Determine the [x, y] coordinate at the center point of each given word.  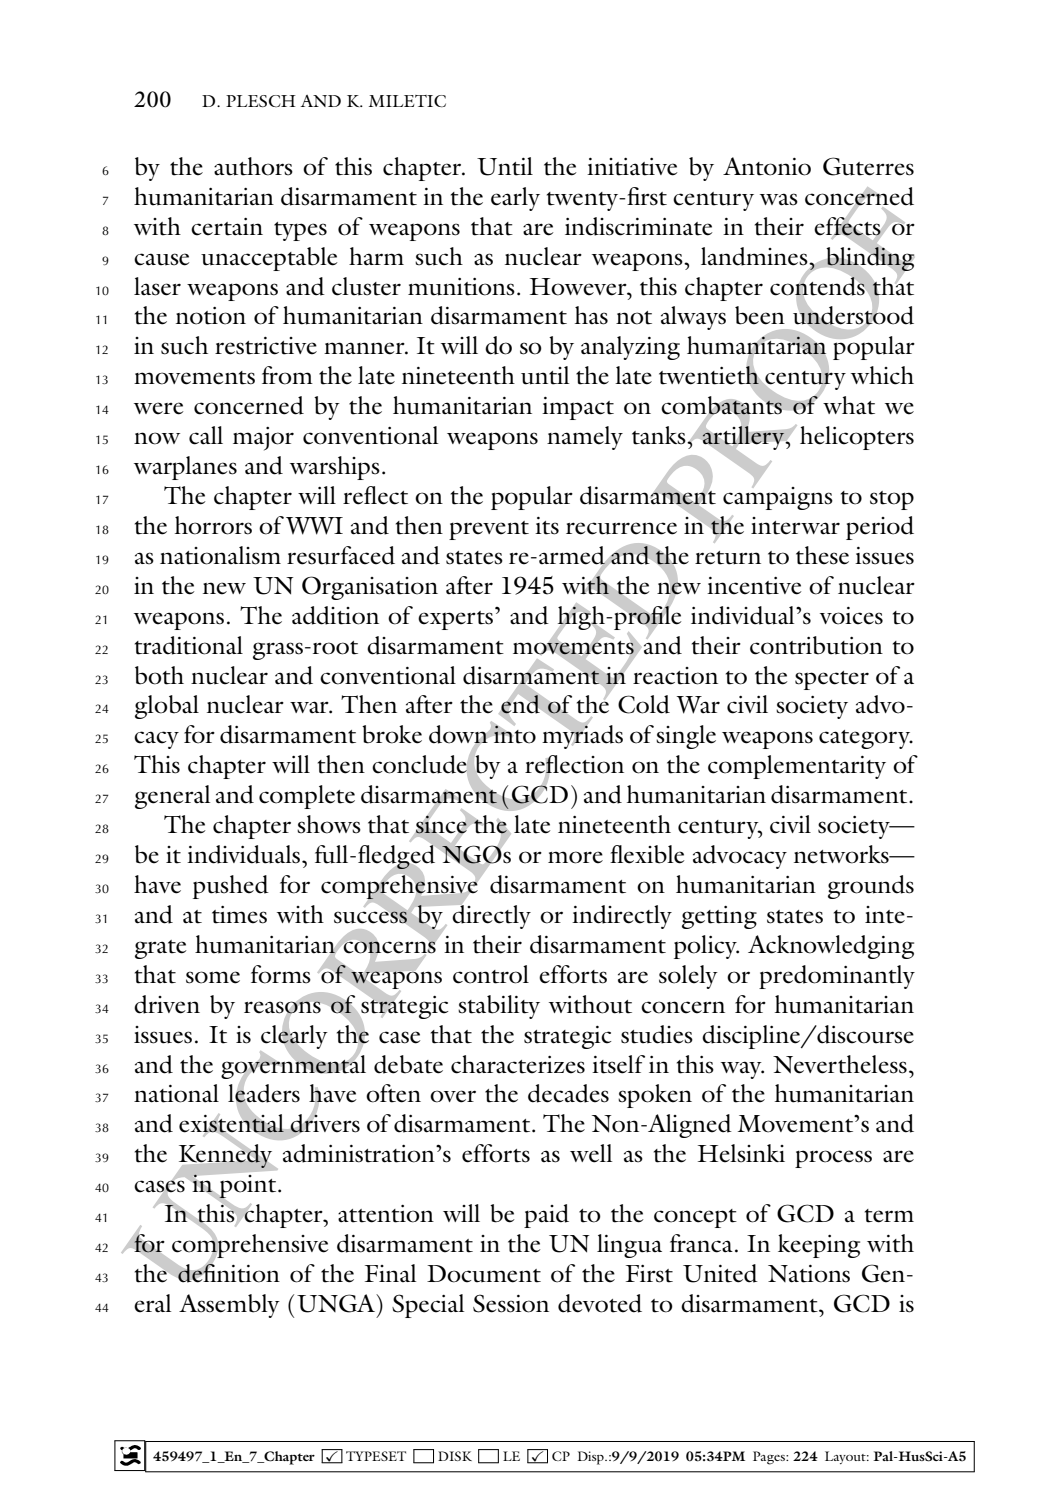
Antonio [767, 166]
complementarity [797, 767]
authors [253, 166]
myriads [582, 736]
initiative [632, 167]
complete [307, 797]
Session [511, 1303]
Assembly [229, 1306]
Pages [770, 1458]
